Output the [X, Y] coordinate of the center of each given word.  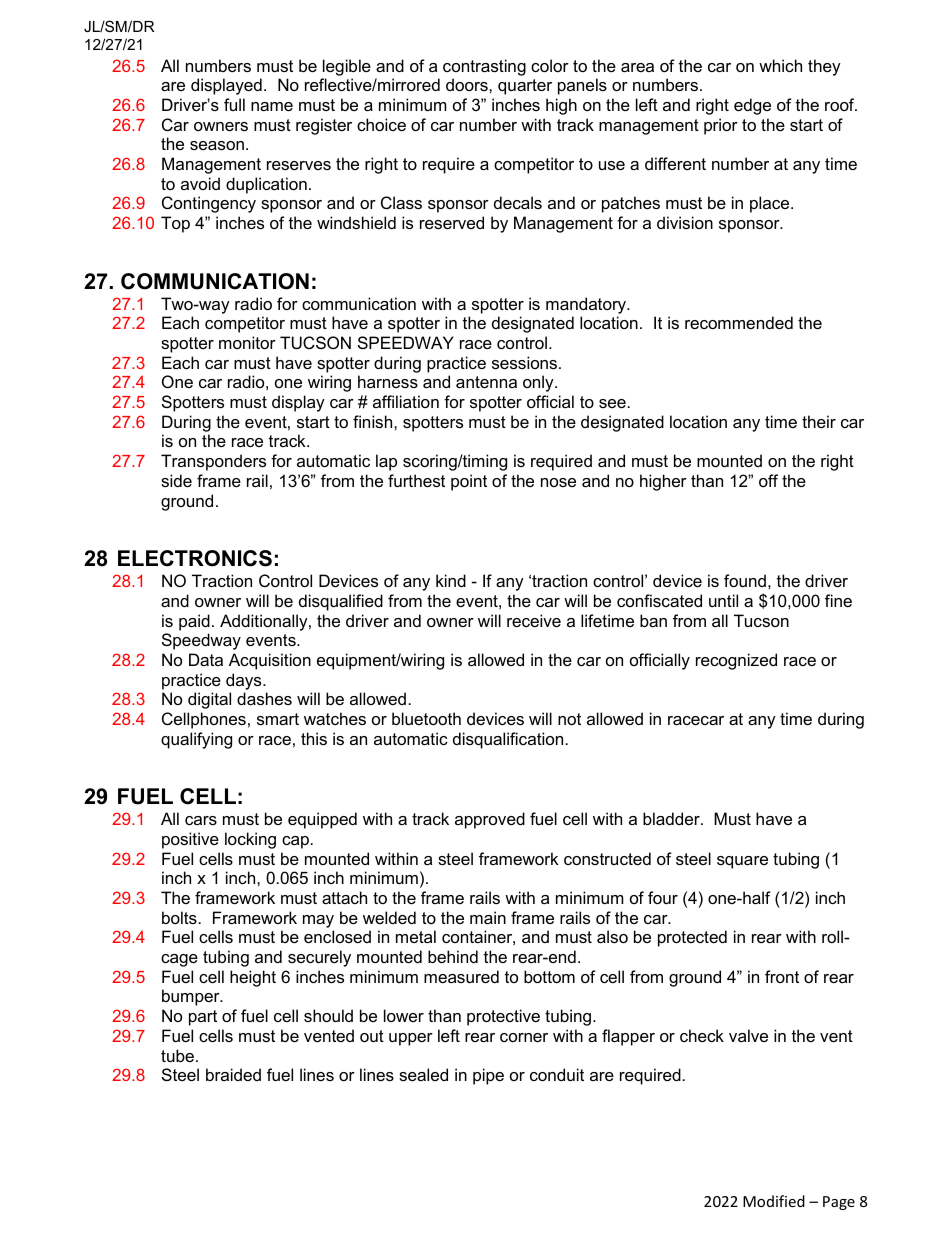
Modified [774, 1201]
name [272, 106]
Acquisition [270, 661]
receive [534, 620]
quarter [525, 87]
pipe [488, 1076]
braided [233, 1074]
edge [752, 106]
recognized [736, 661]
